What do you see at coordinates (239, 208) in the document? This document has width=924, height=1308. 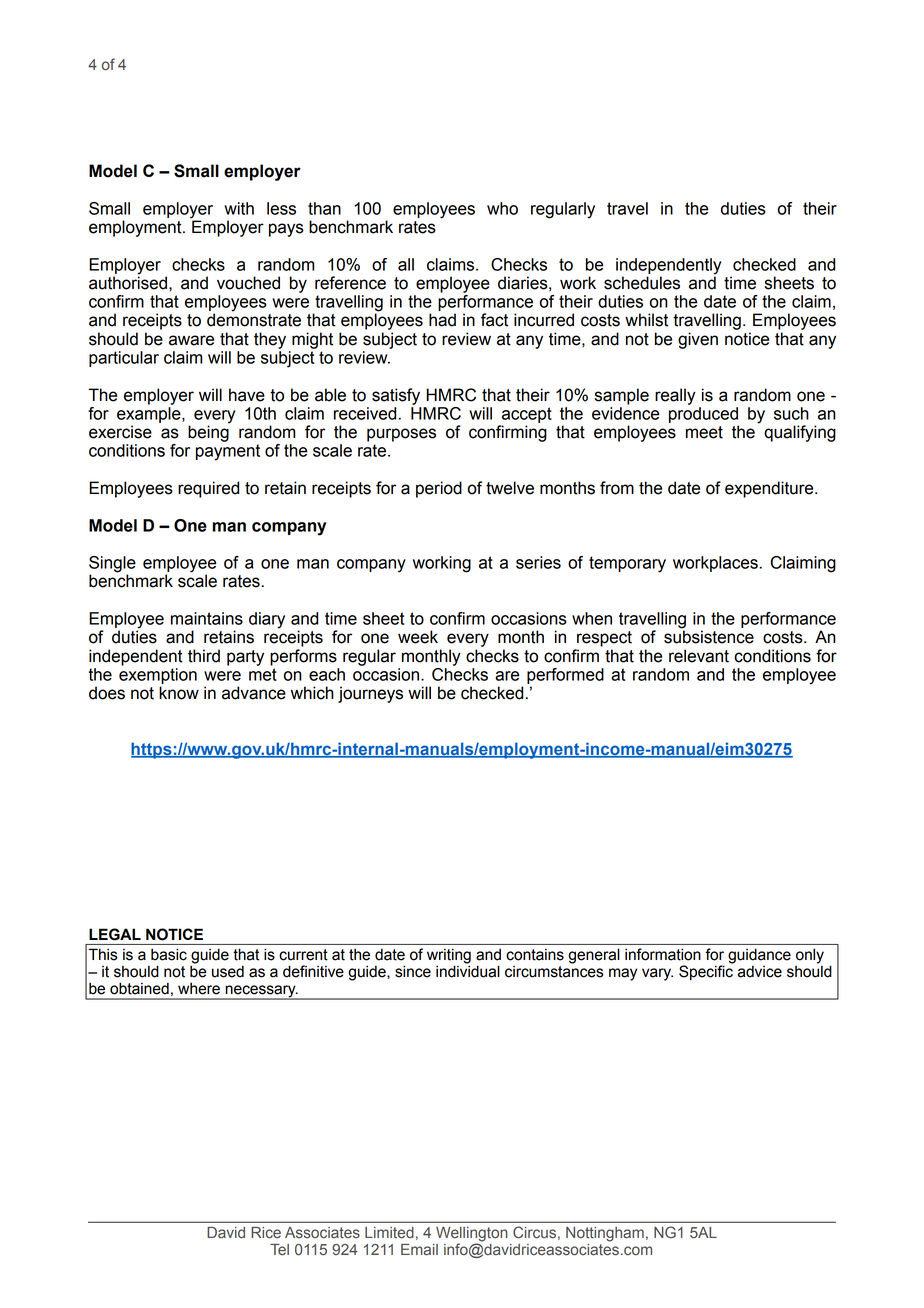 I see `with` at bounding box center [239, 208].
